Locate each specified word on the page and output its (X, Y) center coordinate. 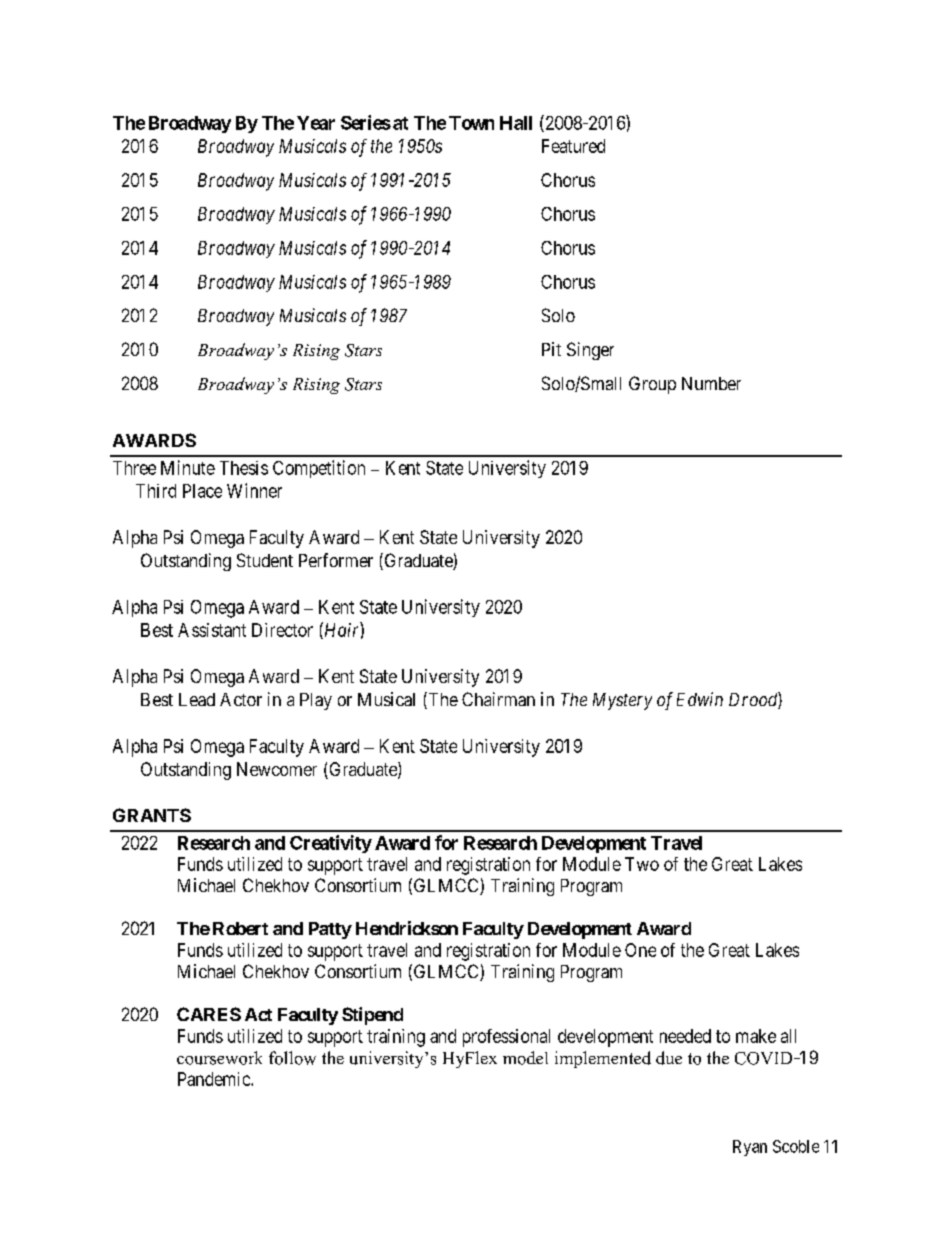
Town (471, 123)
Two (642, 864)
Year (316, 123)
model (525, 1058)
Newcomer (277, 769)
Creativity (331, 844)
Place (202, 491)
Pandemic (215, 1079)
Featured (573, 146)
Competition (319, 469)
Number (711, 383)
